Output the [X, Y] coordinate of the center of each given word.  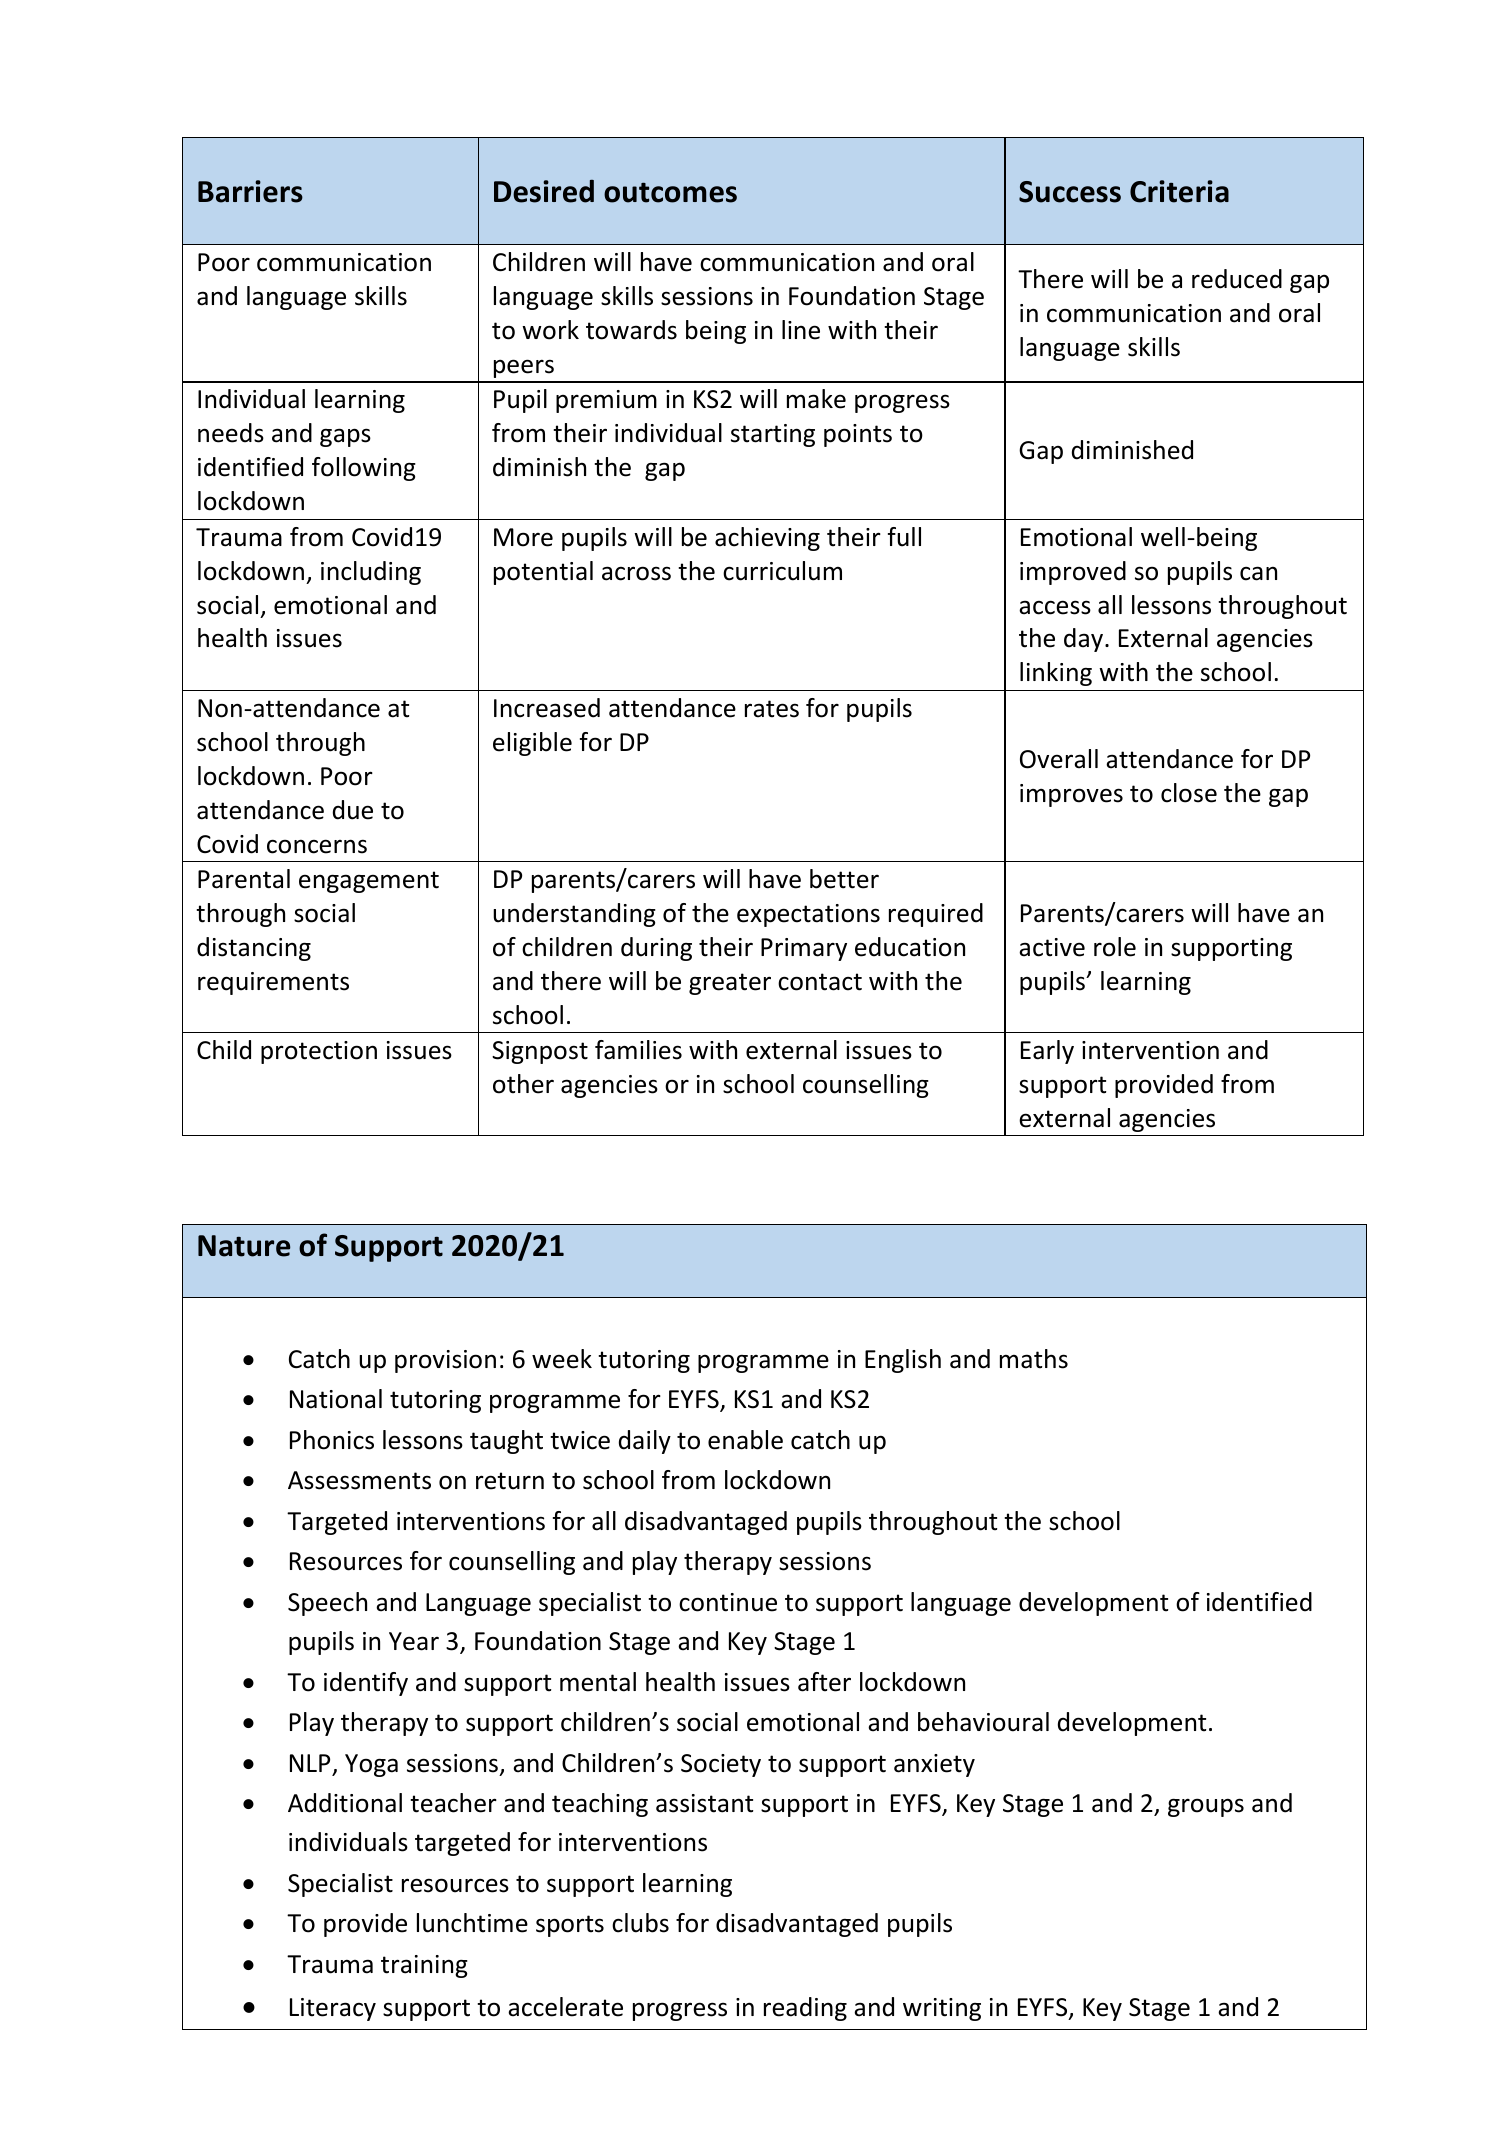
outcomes [670, 193]
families [638, 1050]
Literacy [333, 2009]
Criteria [1179, 191]
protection [319, 1052]
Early [1047, 1052]
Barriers [250, 191]
